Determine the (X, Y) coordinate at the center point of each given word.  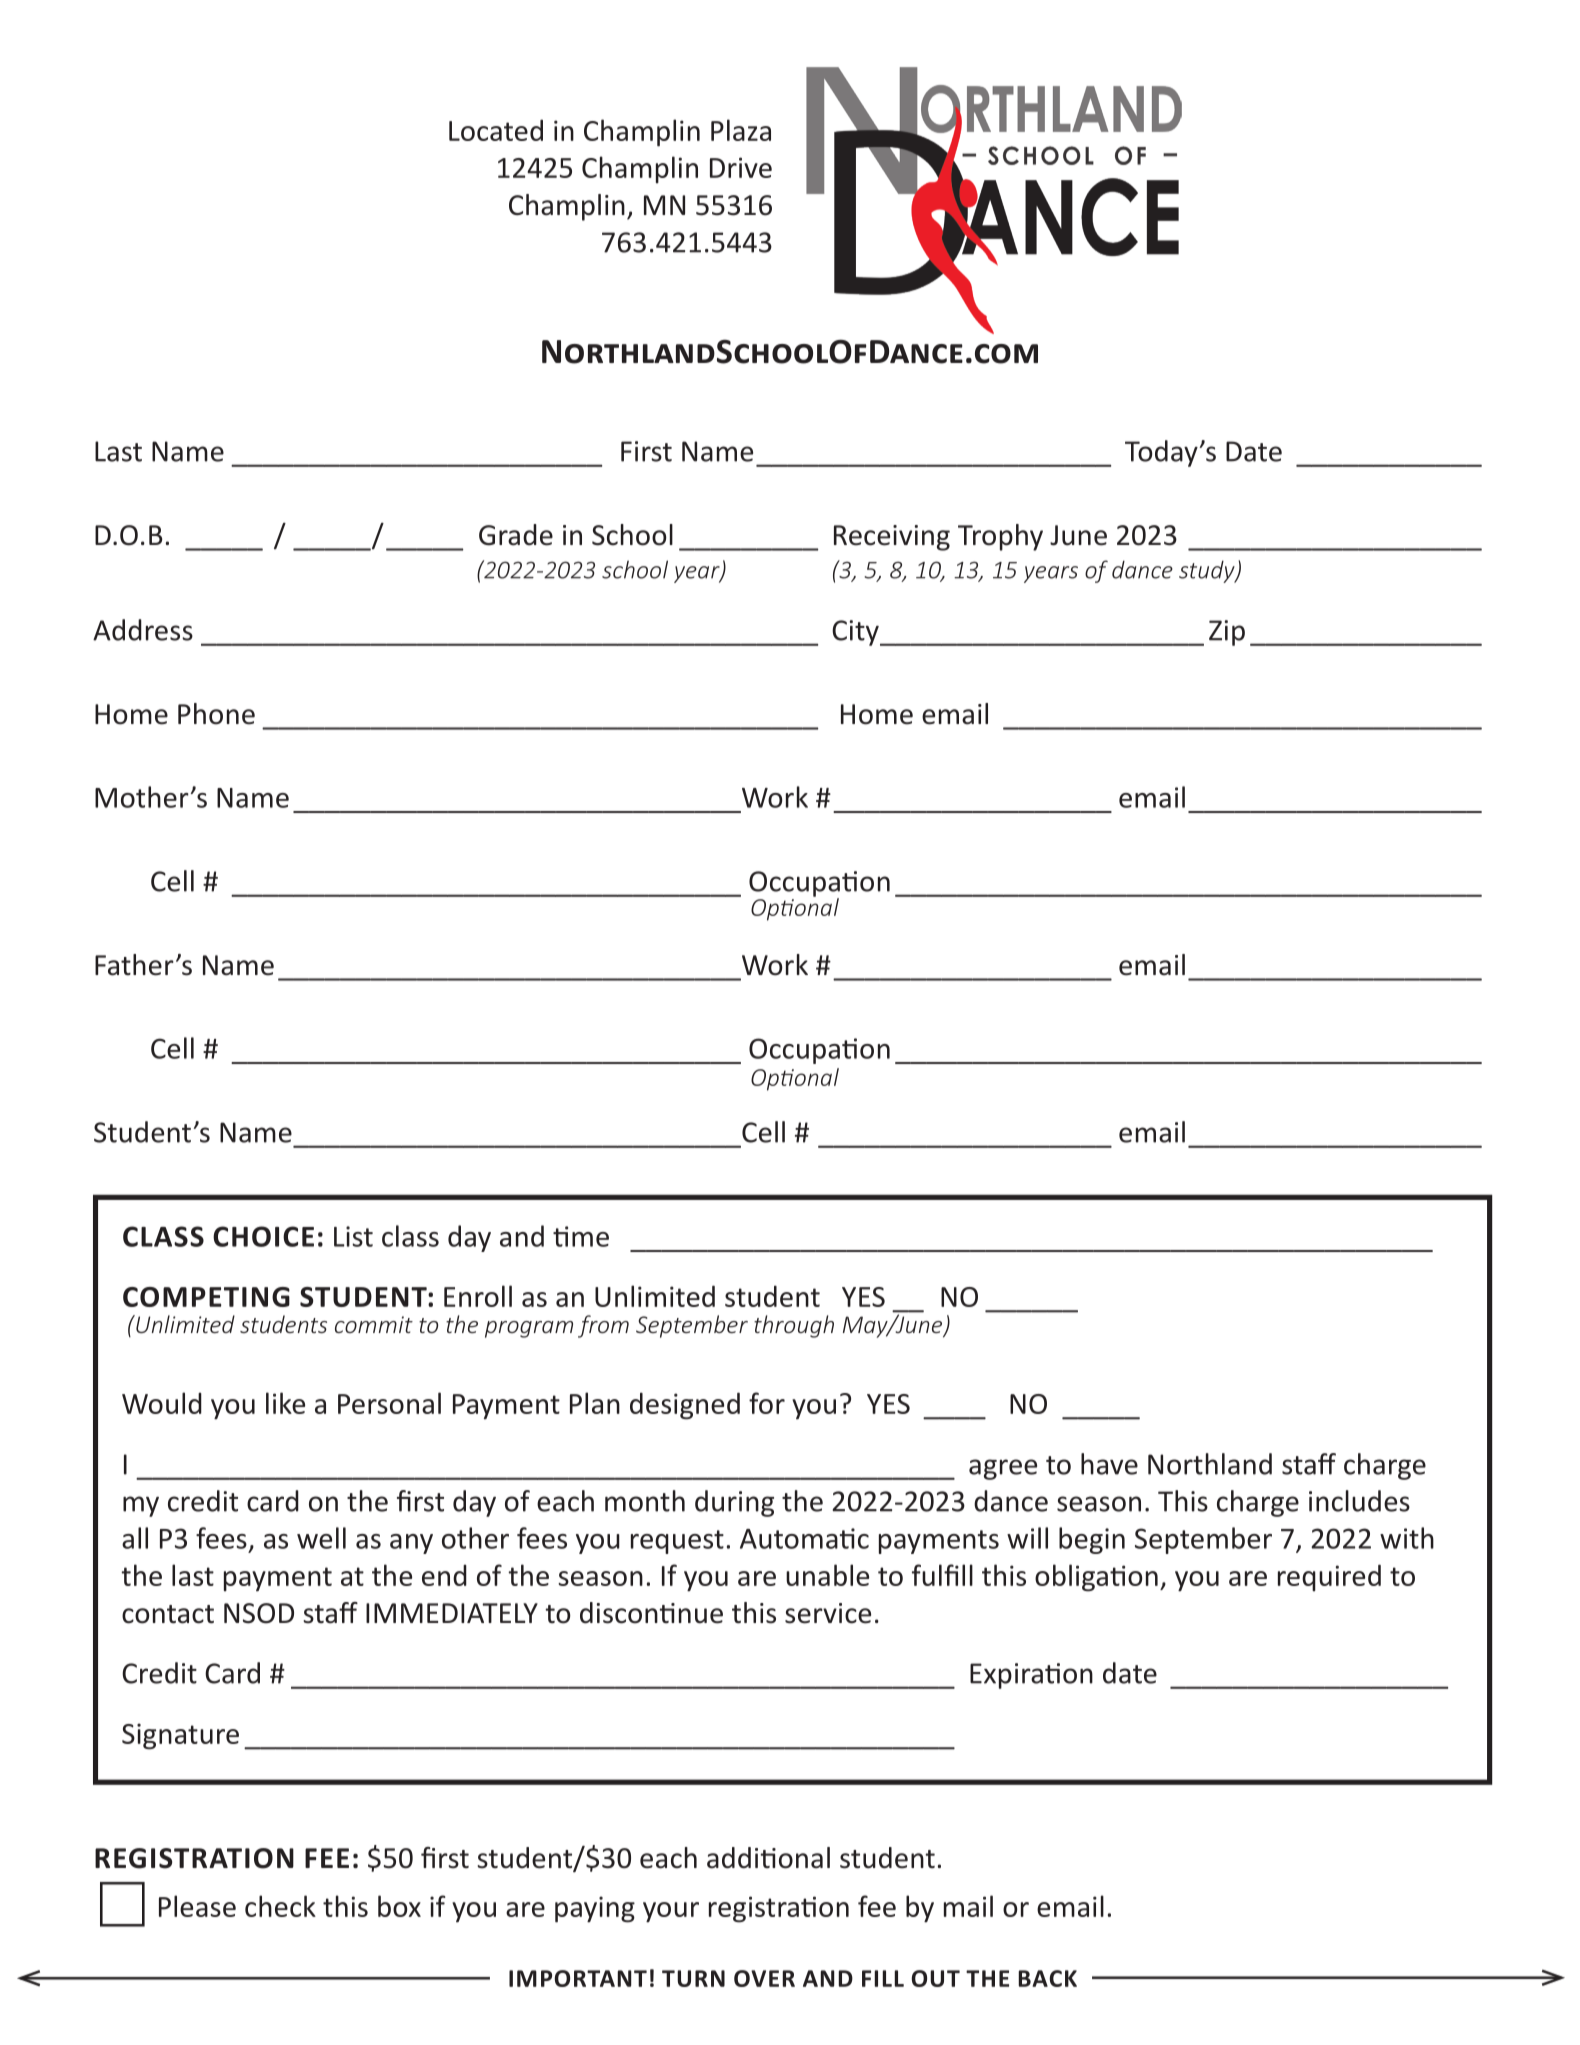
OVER (764, 1978)
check (280, 1906)
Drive (741, 167)
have (1109, 1464)
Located (496, 130)
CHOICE (263, 1236)
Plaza (741, 130)
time (581, 1236)
